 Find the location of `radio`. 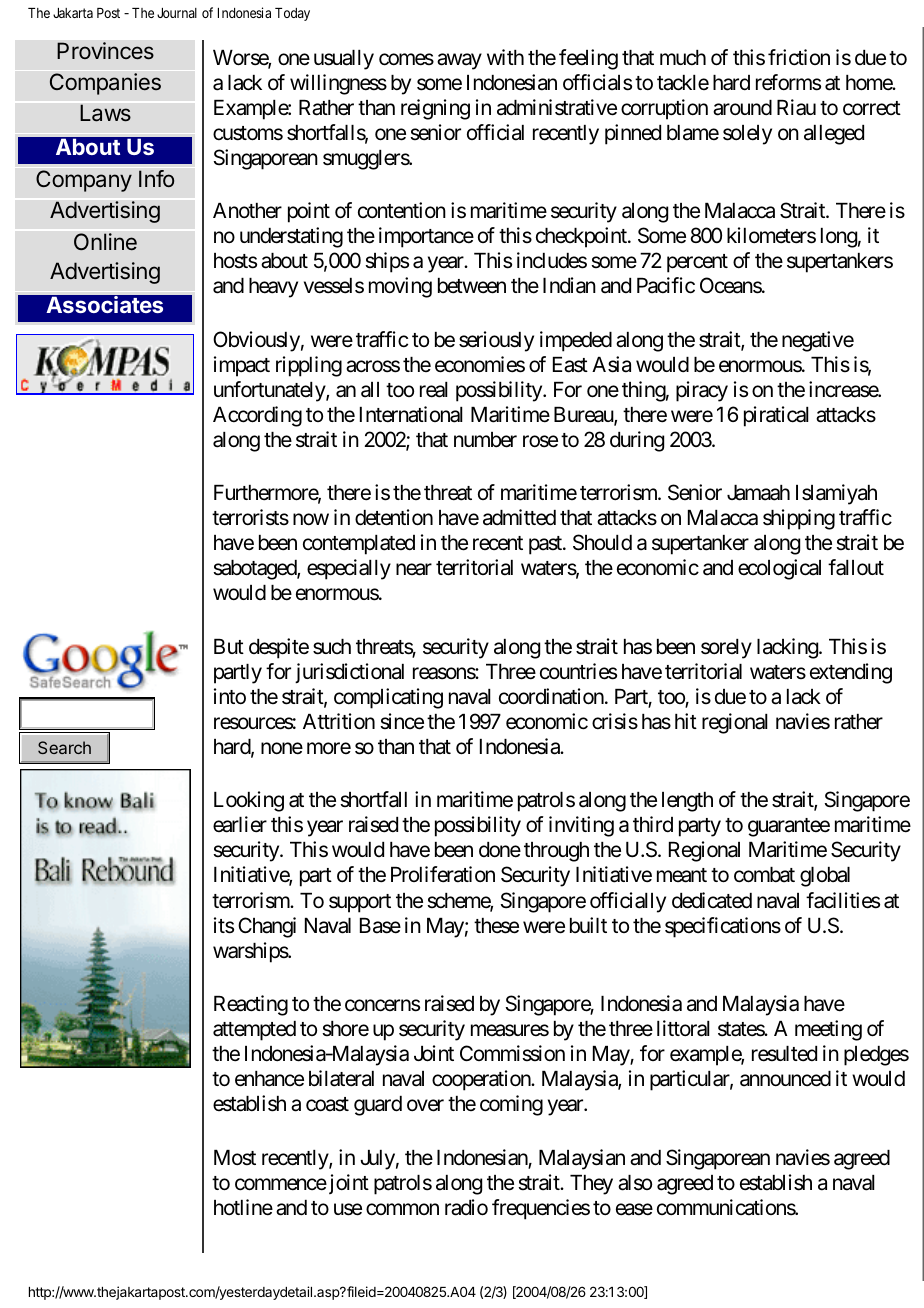

radio is located at coordinates (466, 1207).
